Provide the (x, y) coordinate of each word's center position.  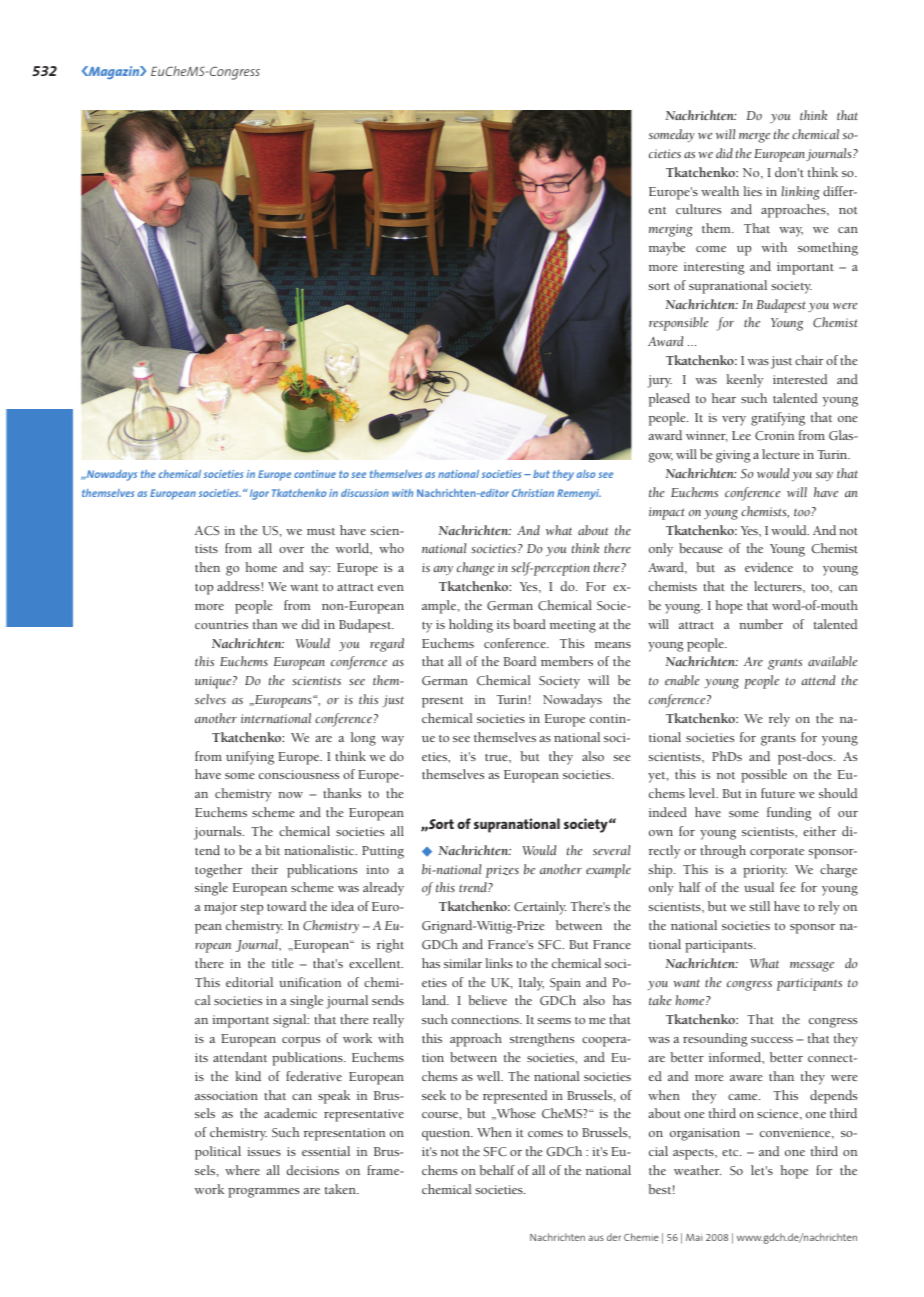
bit (272, 850)
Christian (533, 493)
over (291, 550)
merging (671, 230)
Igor (259, 494)
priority (765, 871)
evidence (769, 567)
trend (474, 887)
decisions (313, 1170)
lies (752, 191)
